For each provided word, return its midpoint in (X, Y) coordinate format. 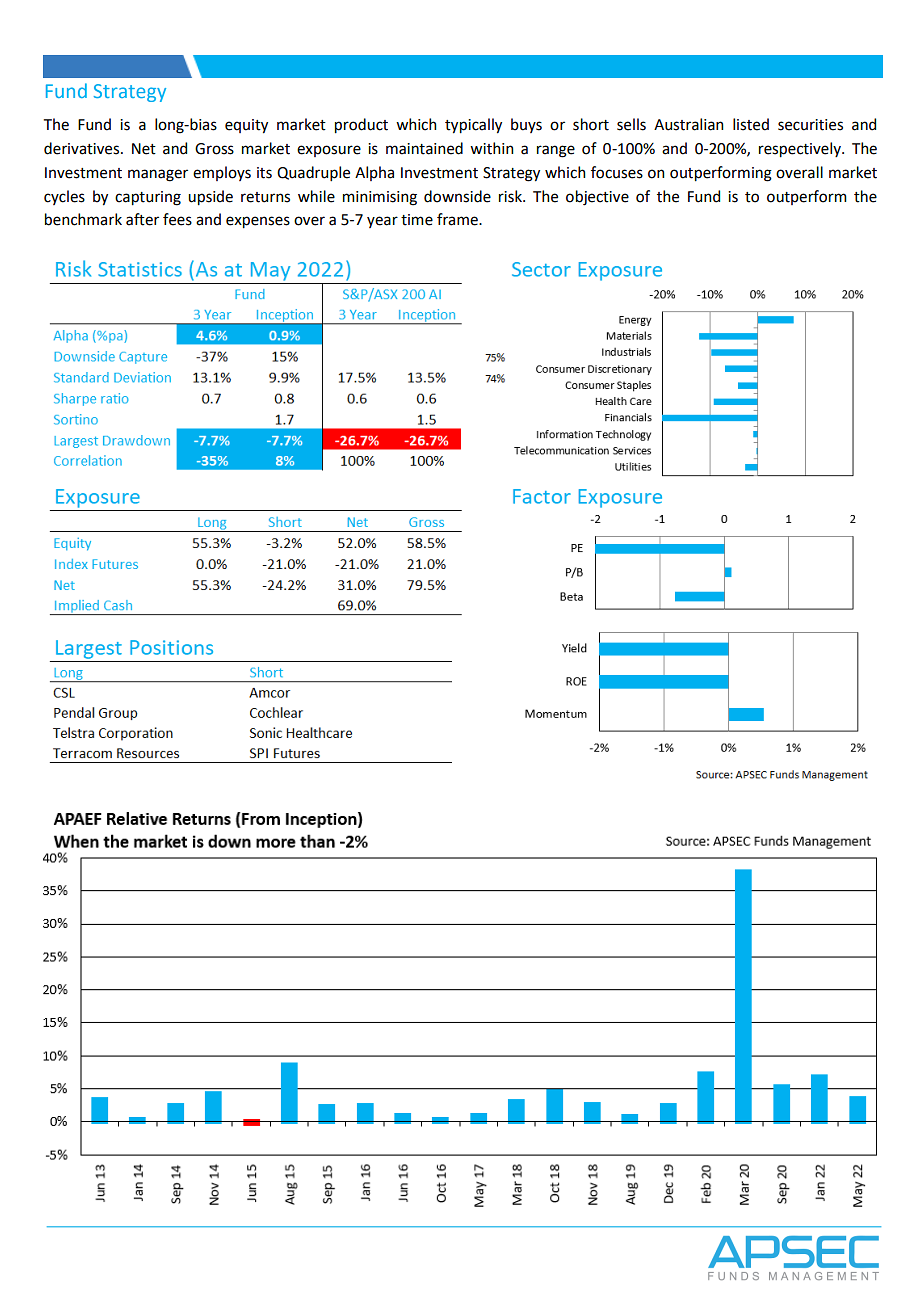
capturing (148, 198)
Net (144, 149)
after (142, 219)
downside (457, 196)
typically (473, 126)
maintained (424, 148)
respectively (801, 150)
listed (751, 124)
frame (458, 219)
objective (597, 198)
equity (246, 126)
